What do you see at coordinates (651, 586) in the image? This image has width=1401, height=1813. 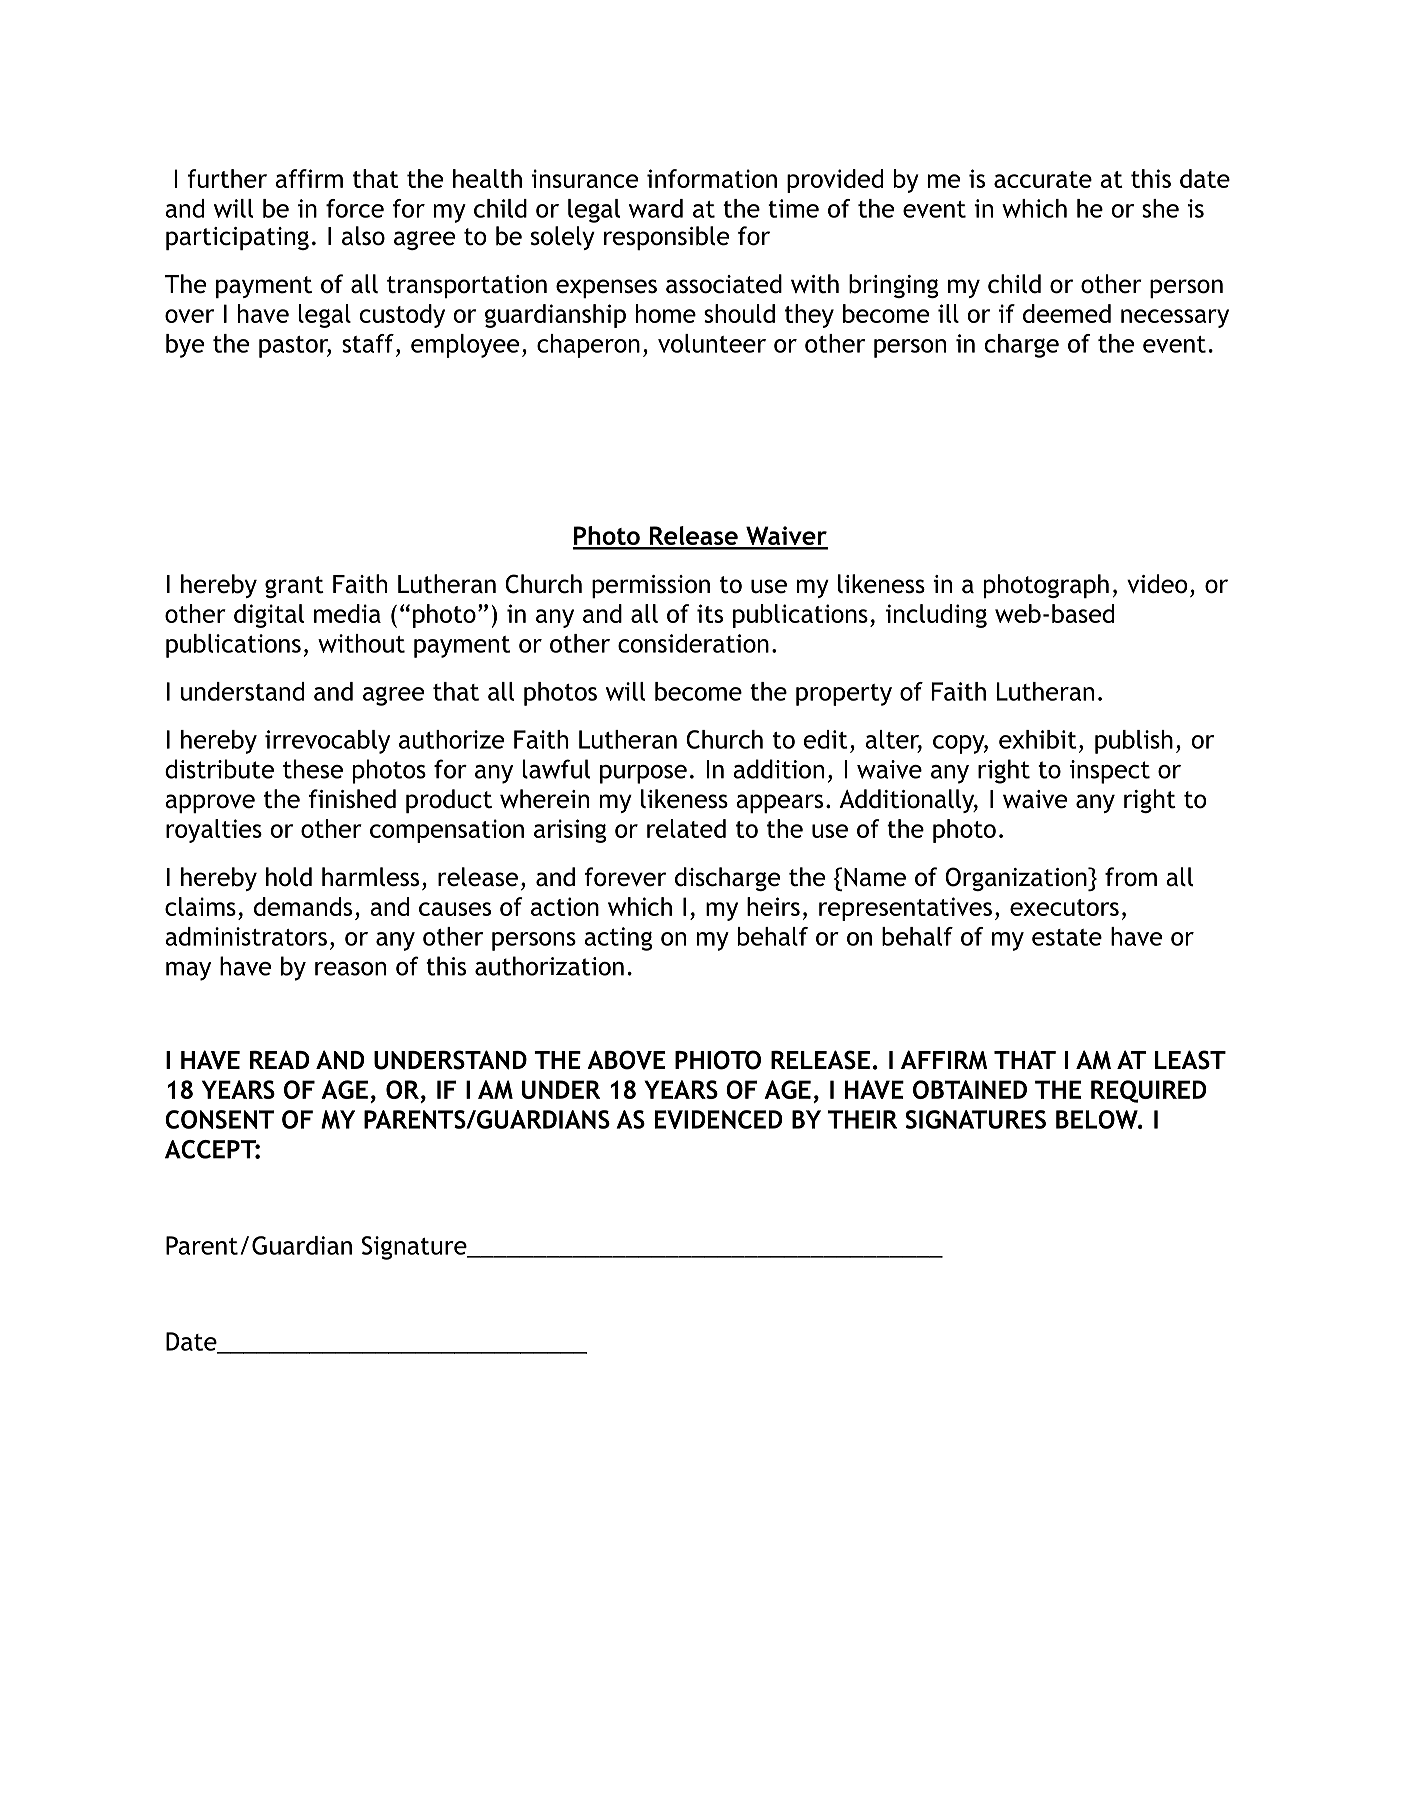 I see `permission` at bounding box center [651, 586].
